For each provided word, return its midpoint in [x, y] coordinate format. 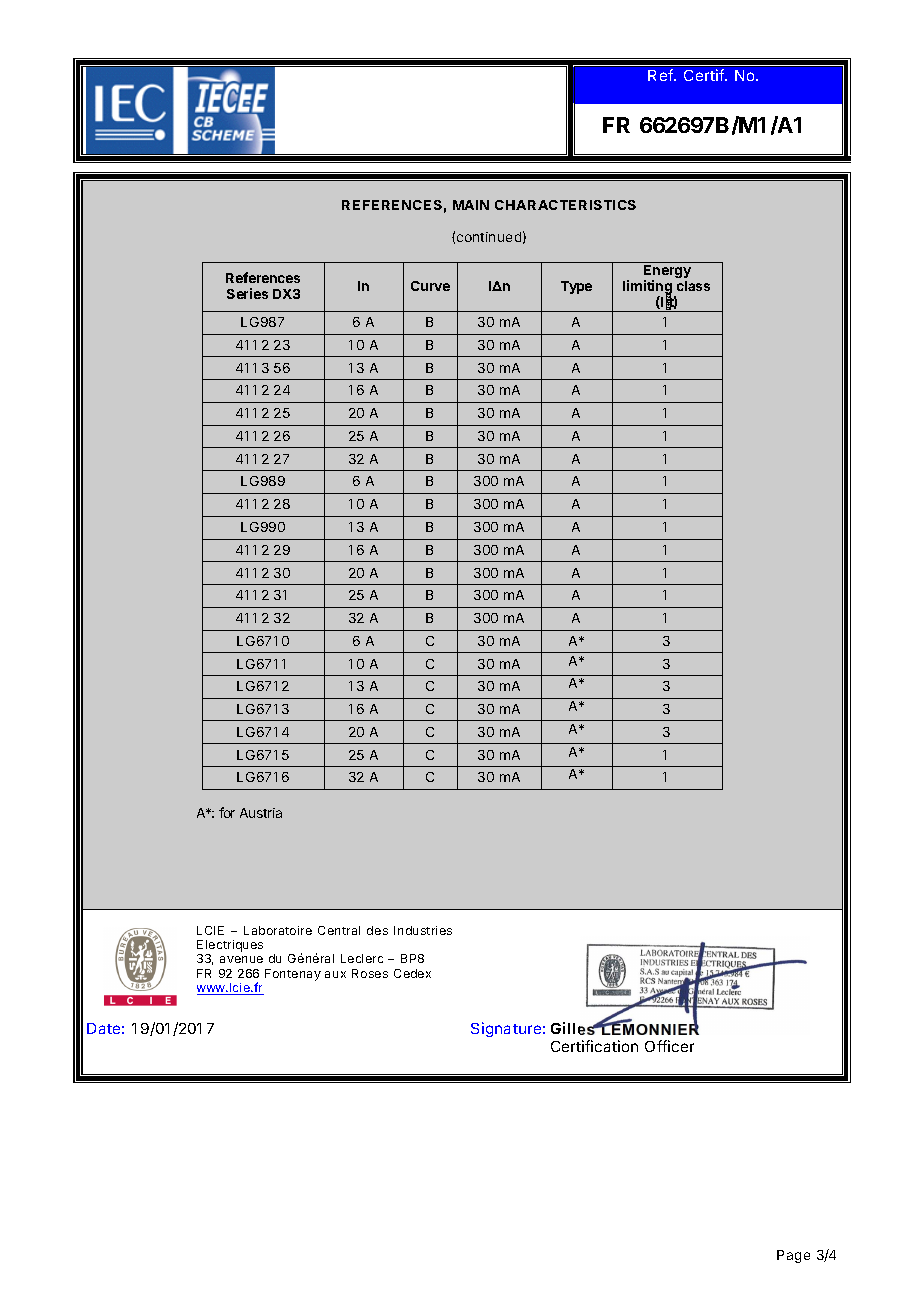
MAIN [471, 205]
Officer [669, 1046]
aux [335, 974]
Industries [423, 930]
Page [793, 1256]
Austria [261, 813]
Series [247, 293]
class [693, 286]
